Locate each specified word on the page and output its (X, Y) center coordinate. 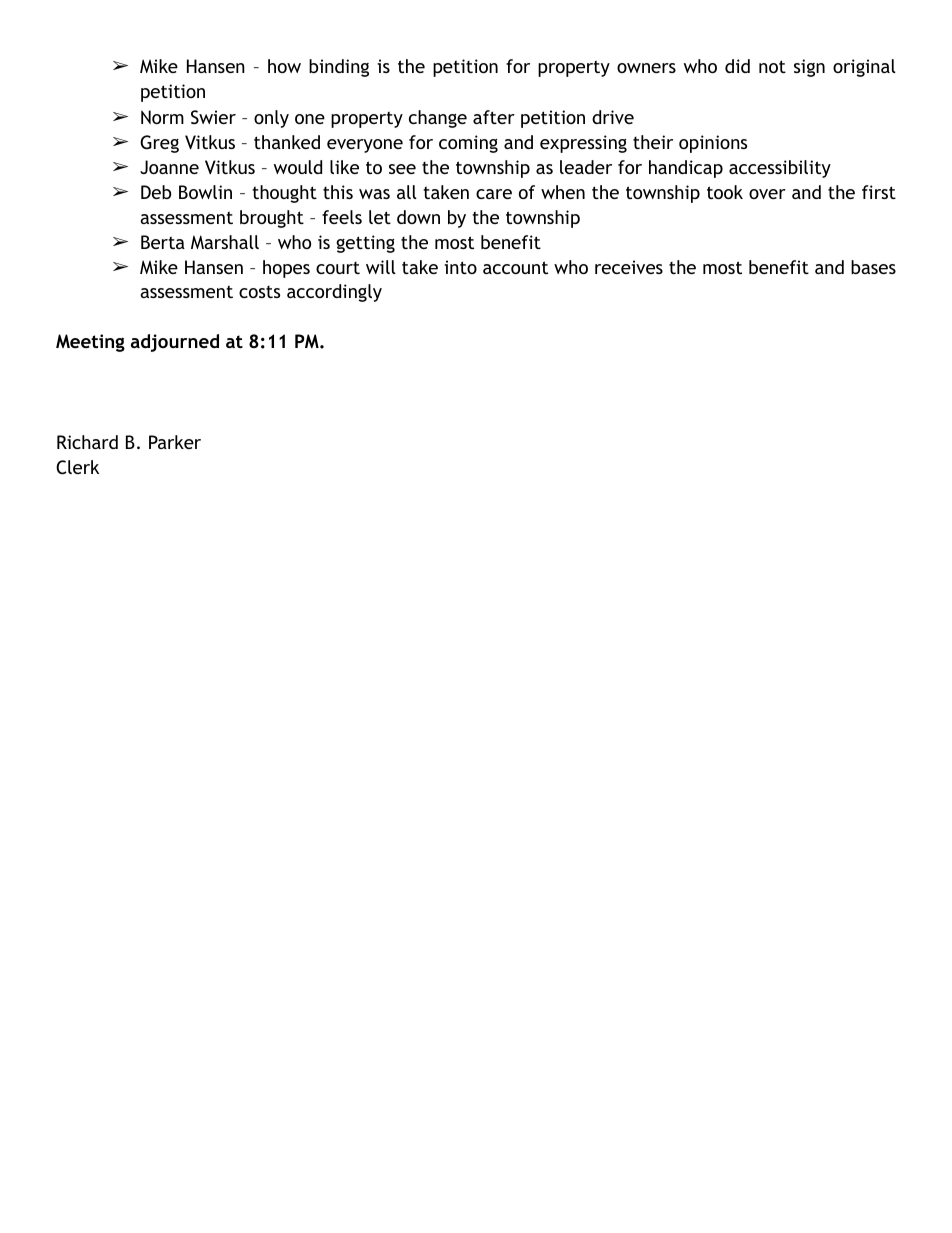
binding (339, 68)
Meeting (90, 343)
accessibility (780, 169)
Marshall (225, 242)
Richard (87, 442)
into (460, 267)
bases (873, 267)
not (772, 66)
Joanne (169, 167)
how (284, 66)
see (402, 169)
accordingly (334, 293)
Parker (175, 442)
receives (629, 267)
